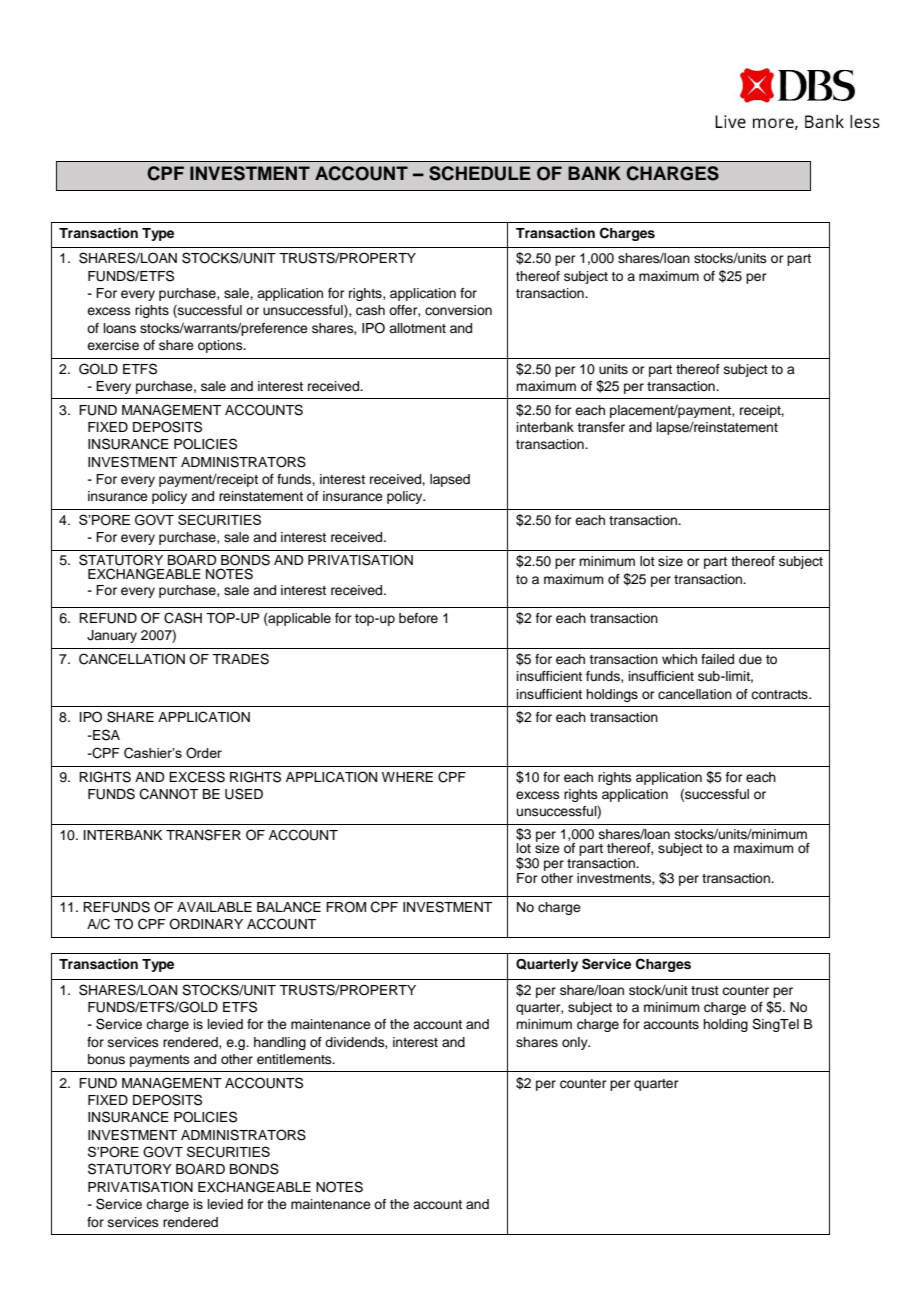 The height and width of the screenshot is (1308, 924). Describe the element at coordinates (214, 907) in the screenshot. I see `AVAILABLE` at that location.
